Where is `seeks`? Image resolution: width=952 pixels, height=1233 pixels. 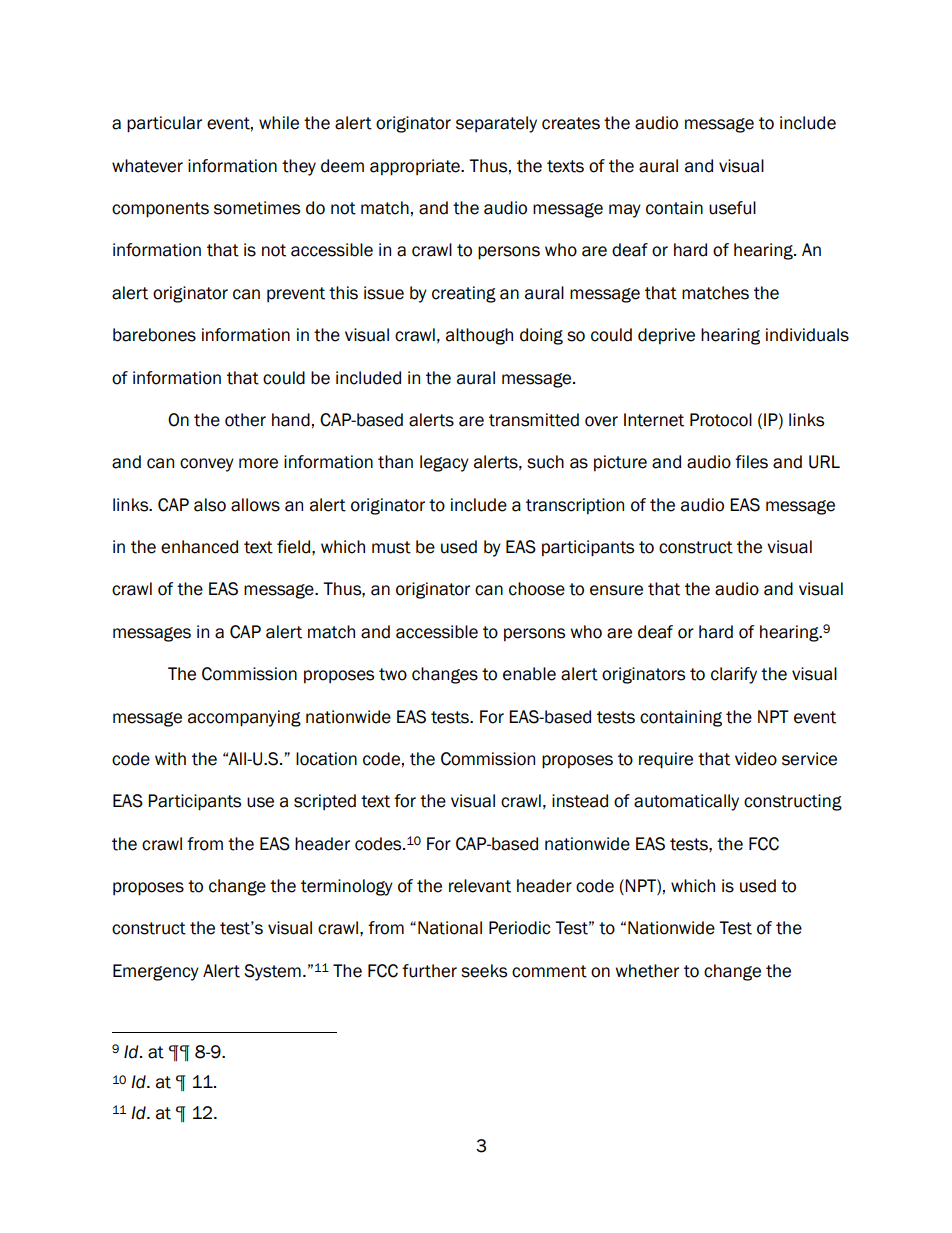
seeks is located at coordinates (484, 971).
